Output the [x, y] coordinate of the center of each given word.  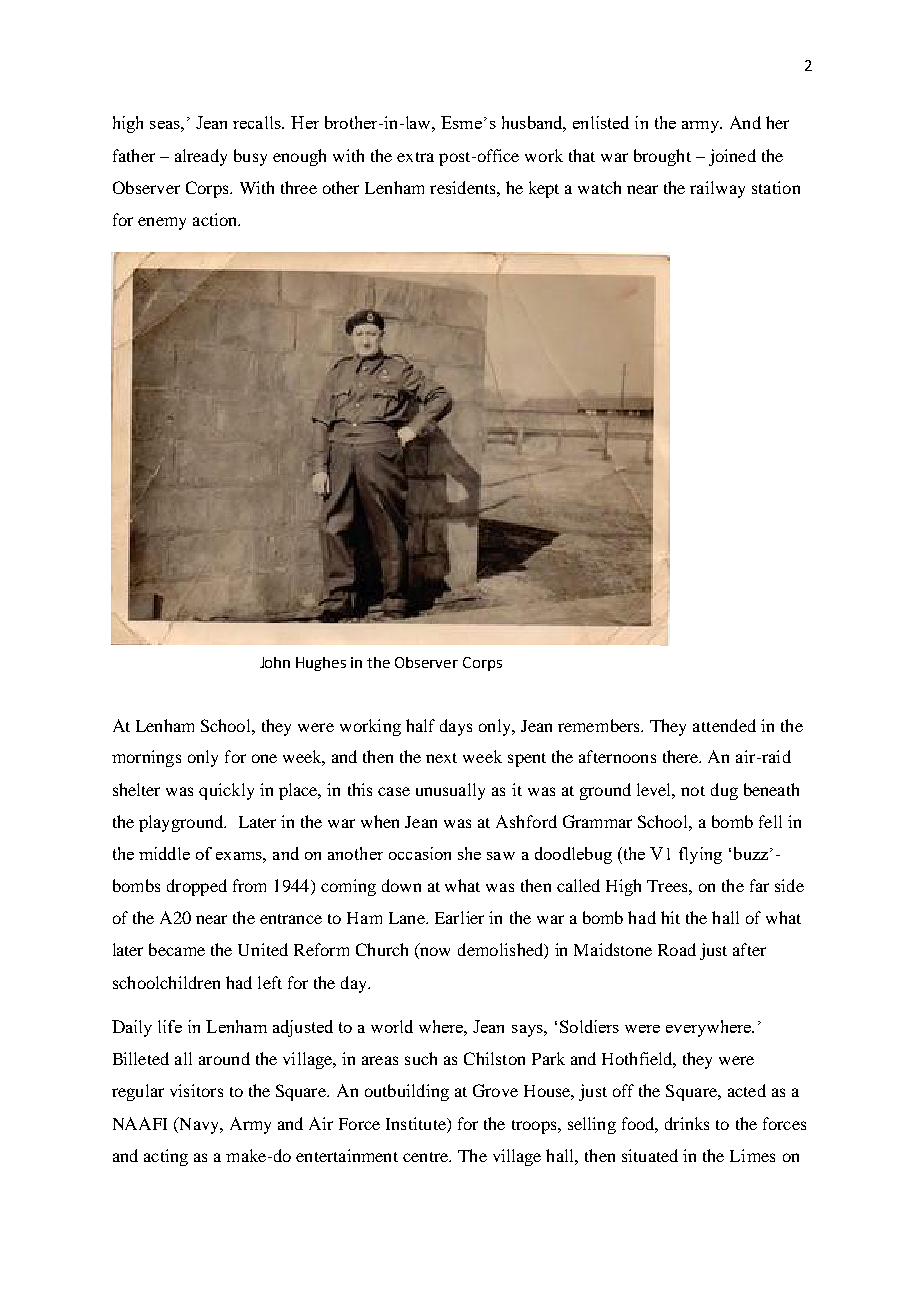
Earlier [459, 917]
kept [544, 189]
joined [732, 157]
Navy [199, 1125]
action [216, 219]
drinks [687, 1123]
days [456, 727]
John [275, 662]
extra [415, 157]
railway [717, 189]
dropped [197, 887]
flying [700, 855]
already [201, 157]
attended [724, 725]
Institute [417, 1123]
